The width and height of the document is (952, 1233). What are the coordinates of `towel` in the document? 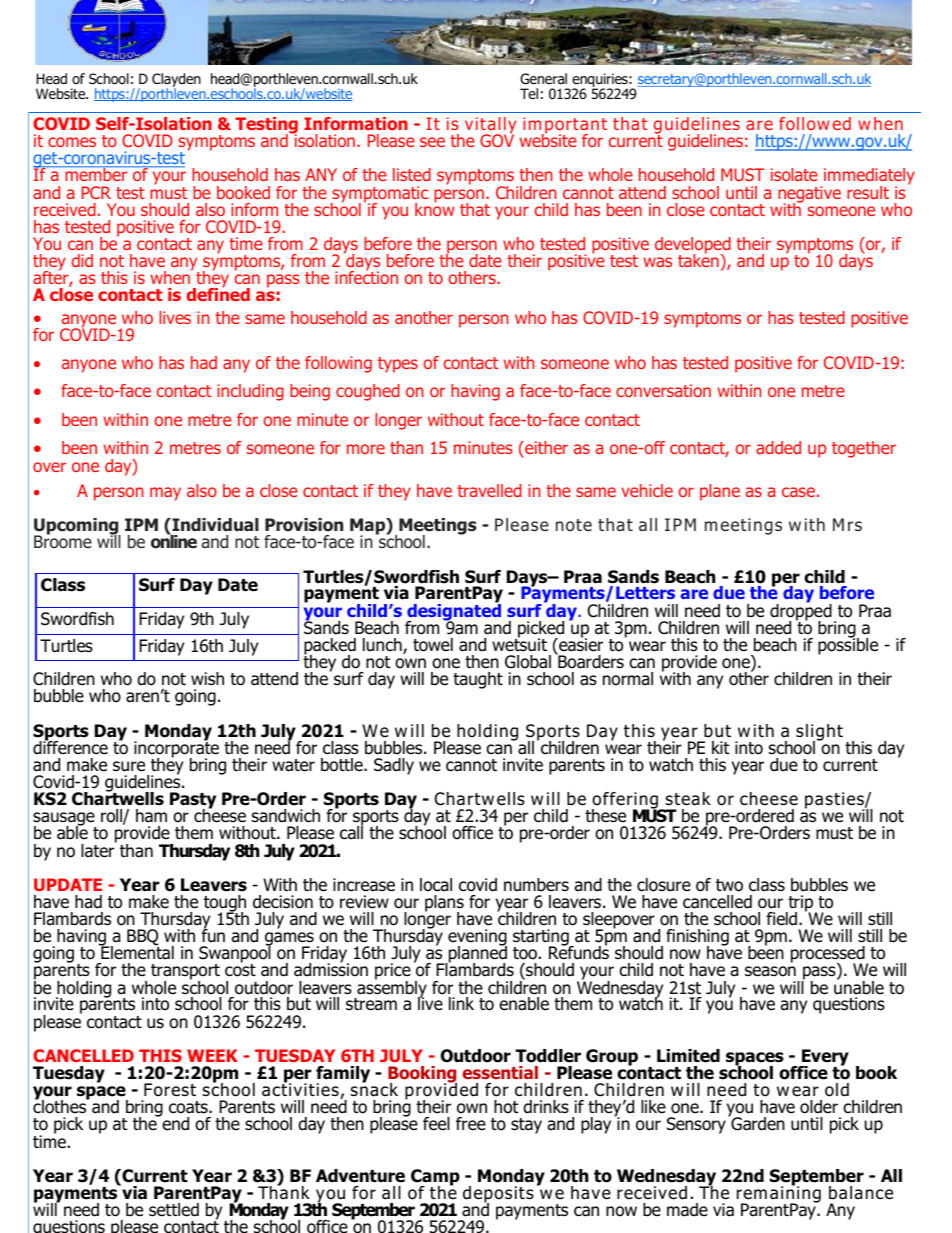 It's located at (433, 645).
